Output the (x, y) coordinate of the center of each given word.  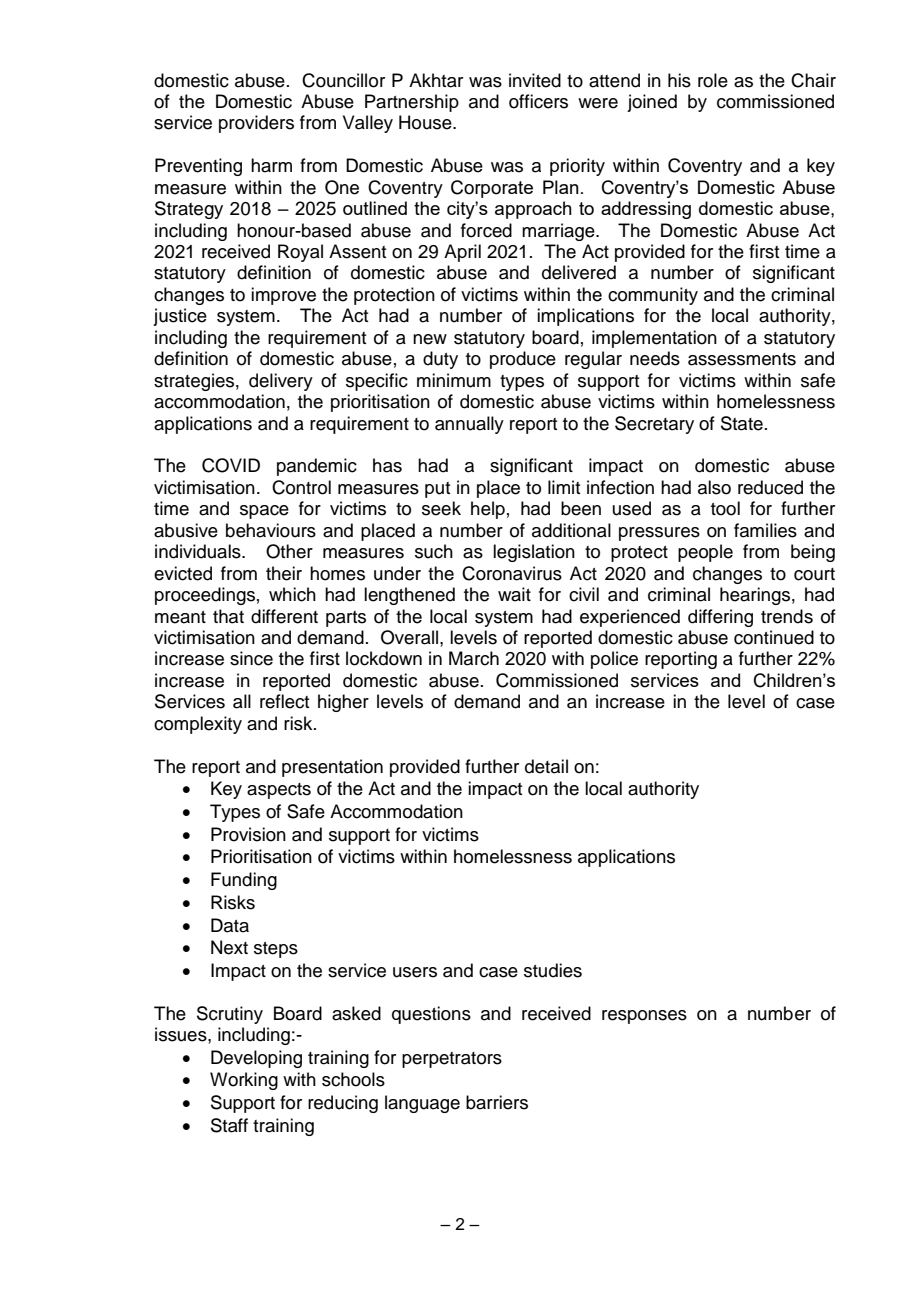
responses (644, 1017)
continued (774, 637)
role (713, 80)
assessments (742, 359)
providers (256, 124)
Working (244, 1081)
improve (283, 296)
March (474, 658)
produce (523, 360)
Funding (244, 881)
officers (538, 101)
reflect (284, 701)
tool (725, 508)
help (488, 510)
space (264, 512)
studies (553, 970)
